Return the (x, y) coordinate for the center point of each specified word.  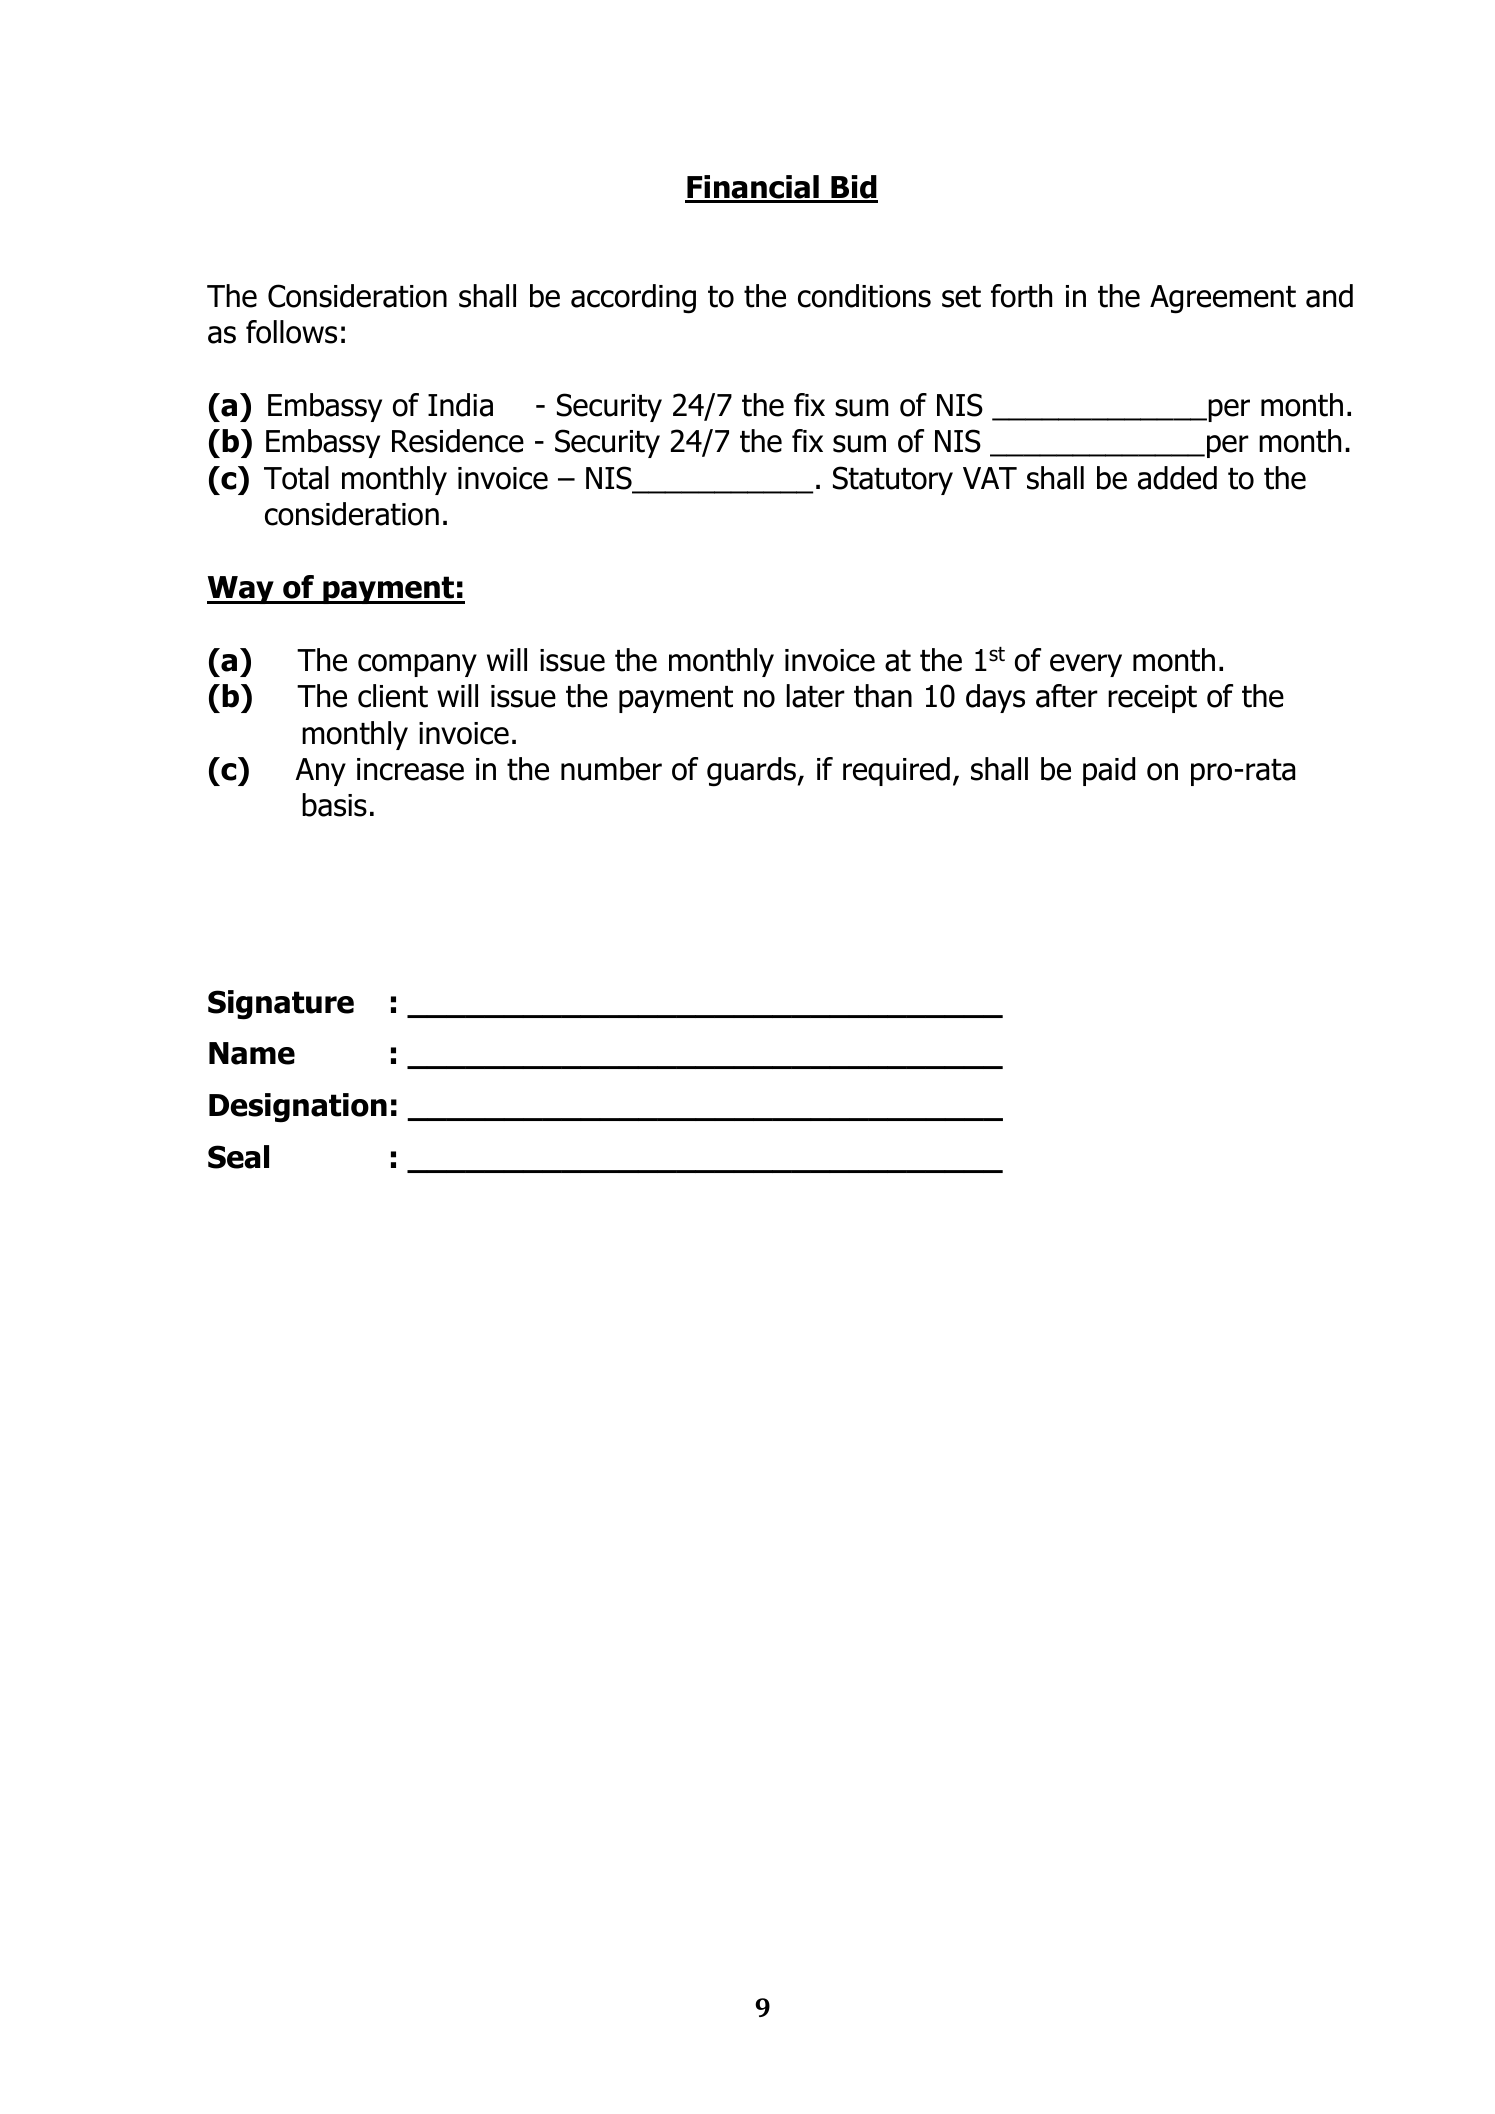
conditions (864, 296)
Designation (298, 1108)
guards (751, 772)
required (896, 771)
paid (1109, 771)
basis (334, 805)
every (1086, 665)
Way (241, 590)
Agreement (1223, 299)
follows (291, 332)
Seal (238, 1157)
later (816, 696)
